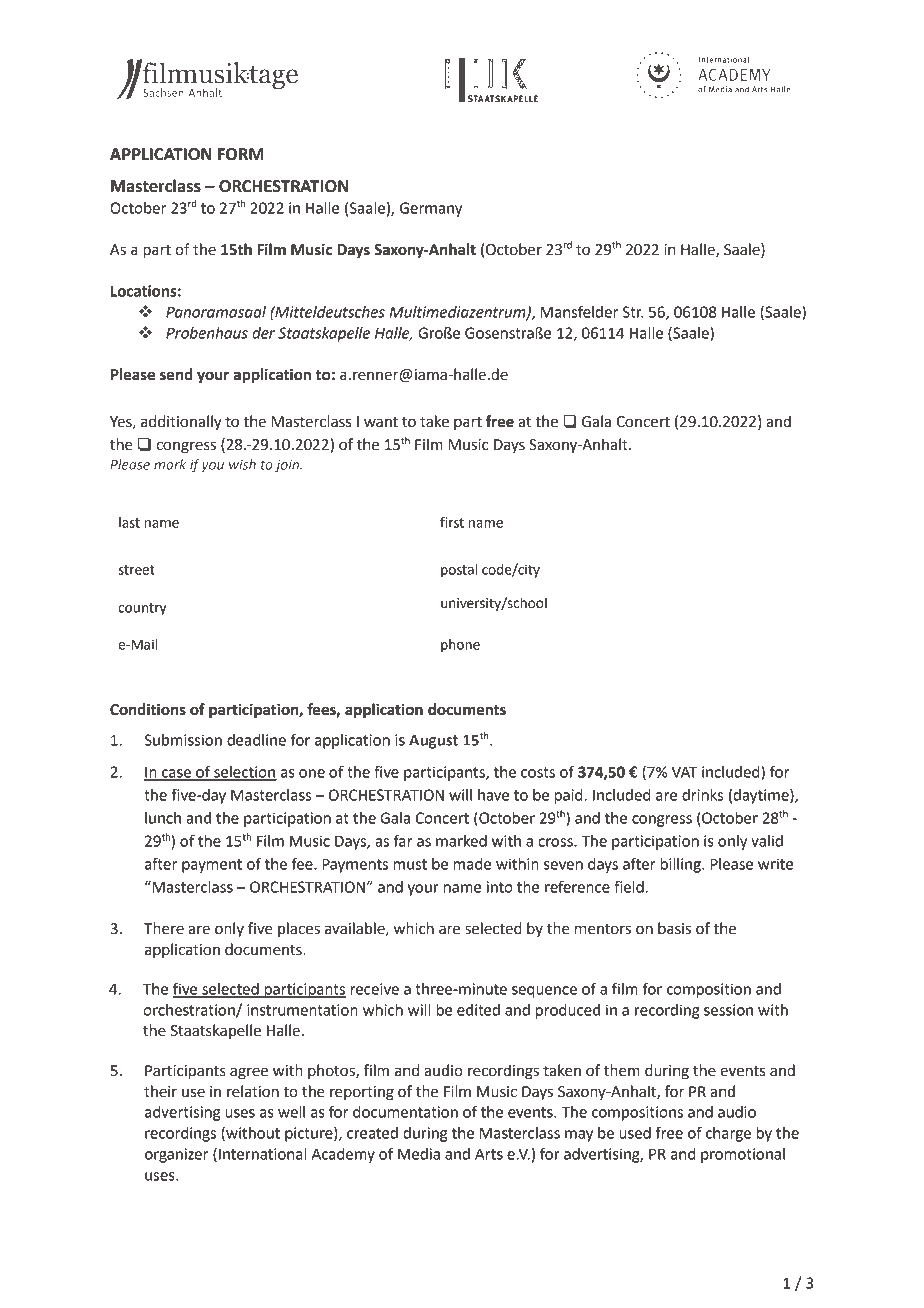  What do you see at coordinates (702, 795) in the screenshot?
I see `drinks` at bounding box center [702, 795].
